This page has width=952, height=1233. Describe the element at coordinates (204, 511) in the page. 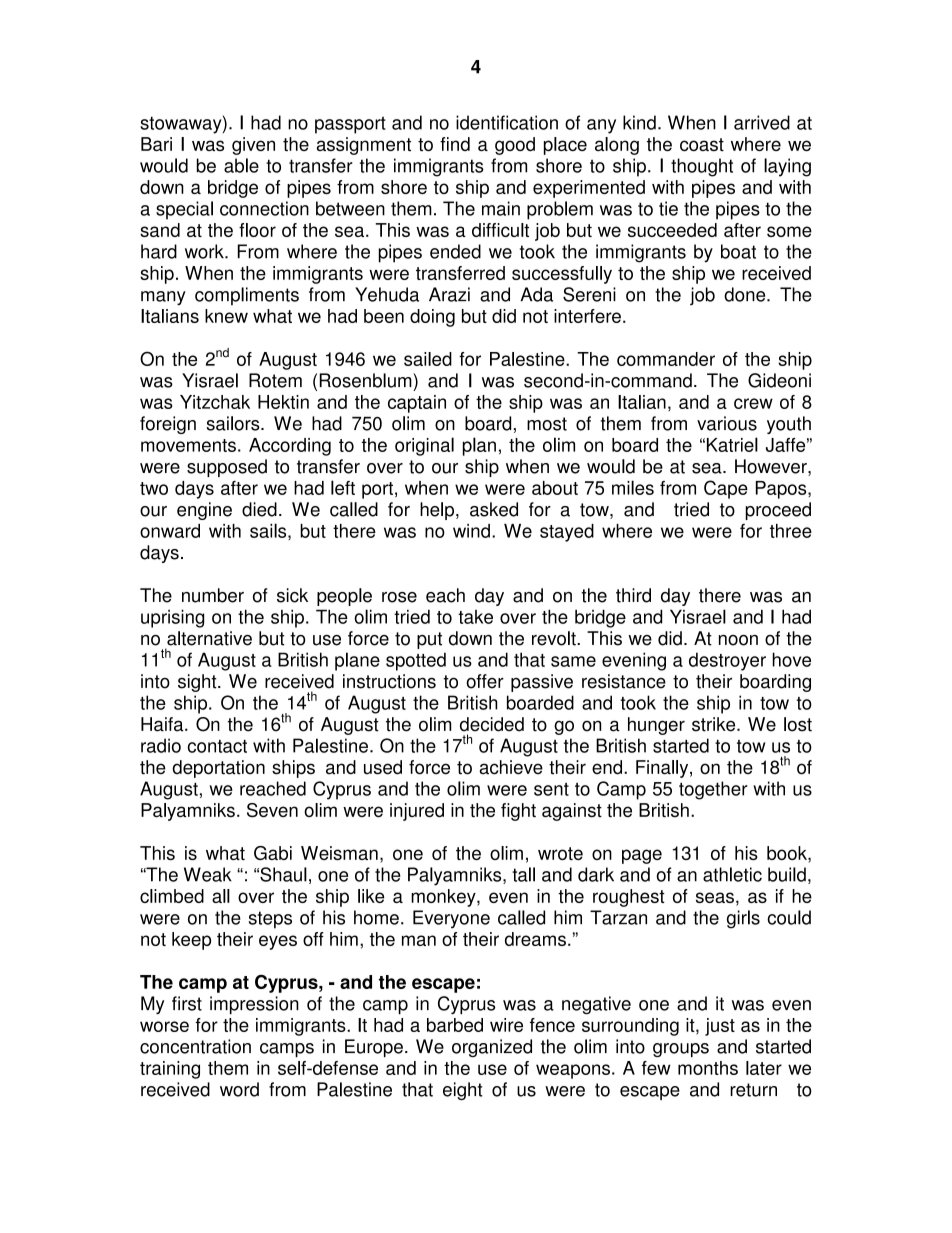

I see `engine` at that location.
